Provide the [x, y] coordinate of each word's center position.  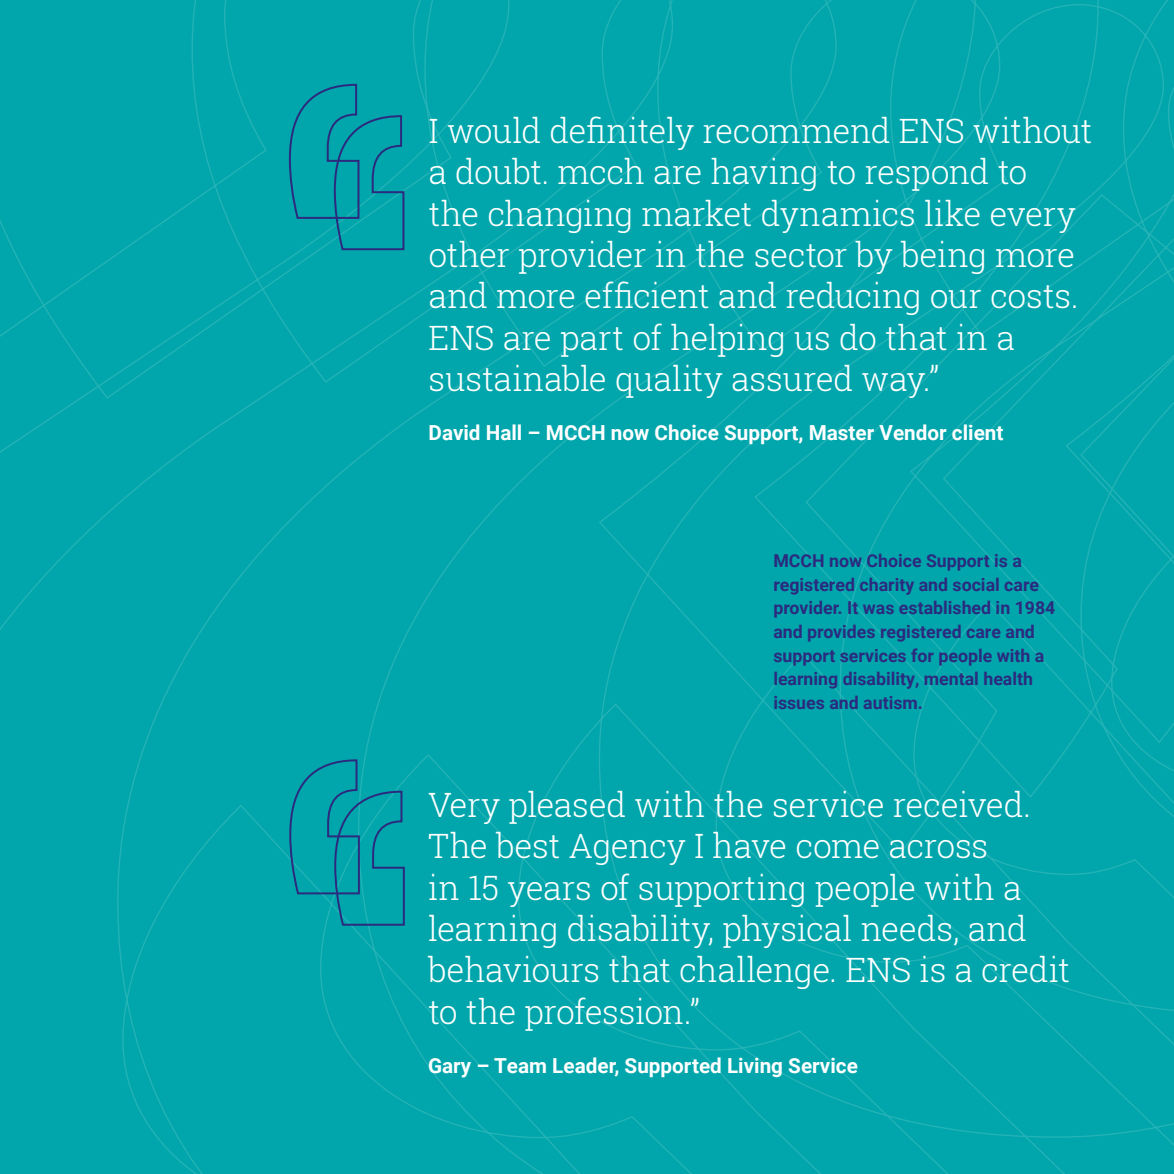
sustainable [517, 378]
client [977, 432]
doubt [498, 171]
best [527, 845]
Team [520, 1065]
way [895, 385]
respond [927, 174]
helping [727, 340]
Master [842, 432]
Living [755, 1067]
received [958, 804]
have [749, 845]
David [454, 432]
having [763, 174]
